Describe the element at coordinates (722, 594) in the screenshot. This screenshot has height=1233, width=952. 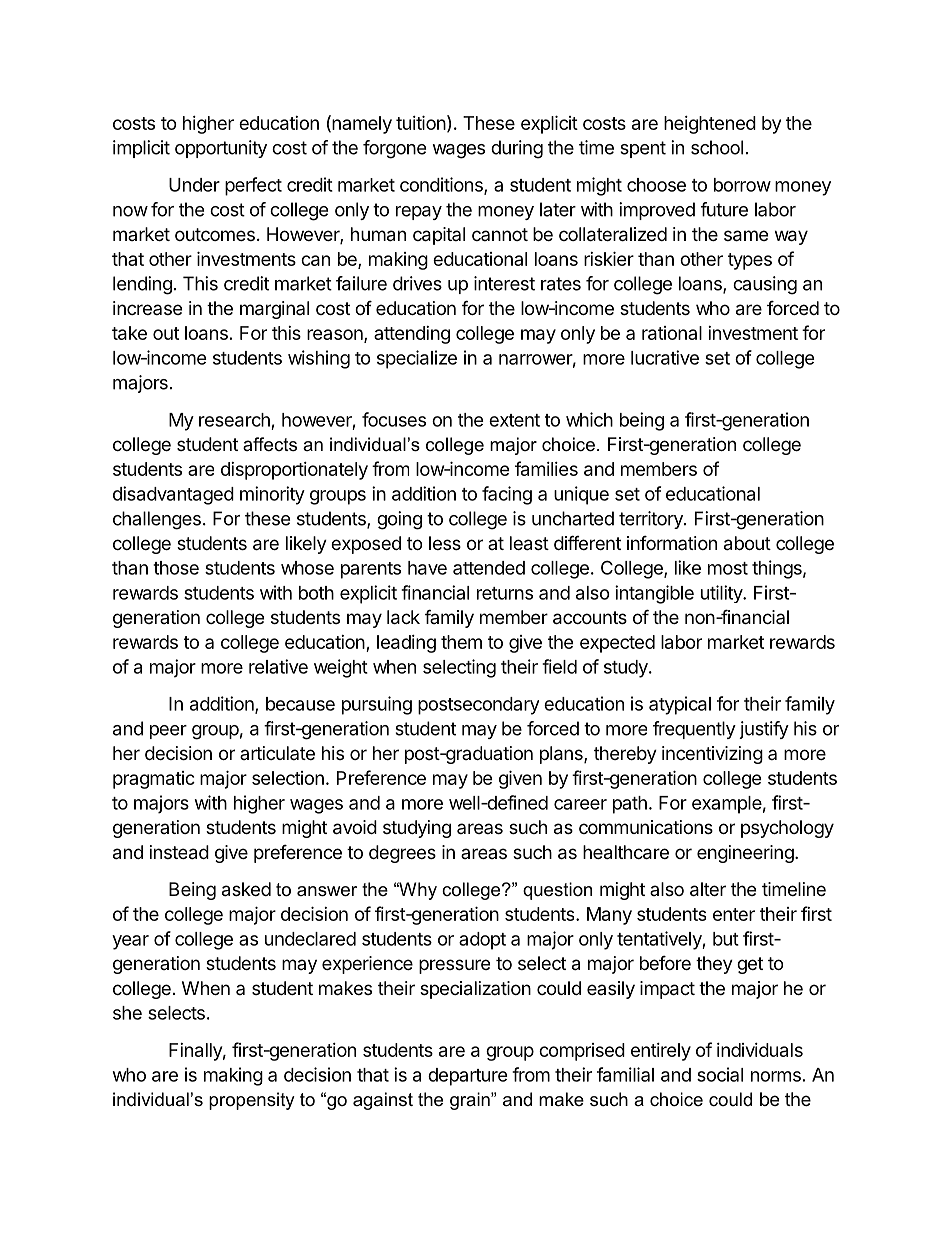
I see `utility` at that location.
